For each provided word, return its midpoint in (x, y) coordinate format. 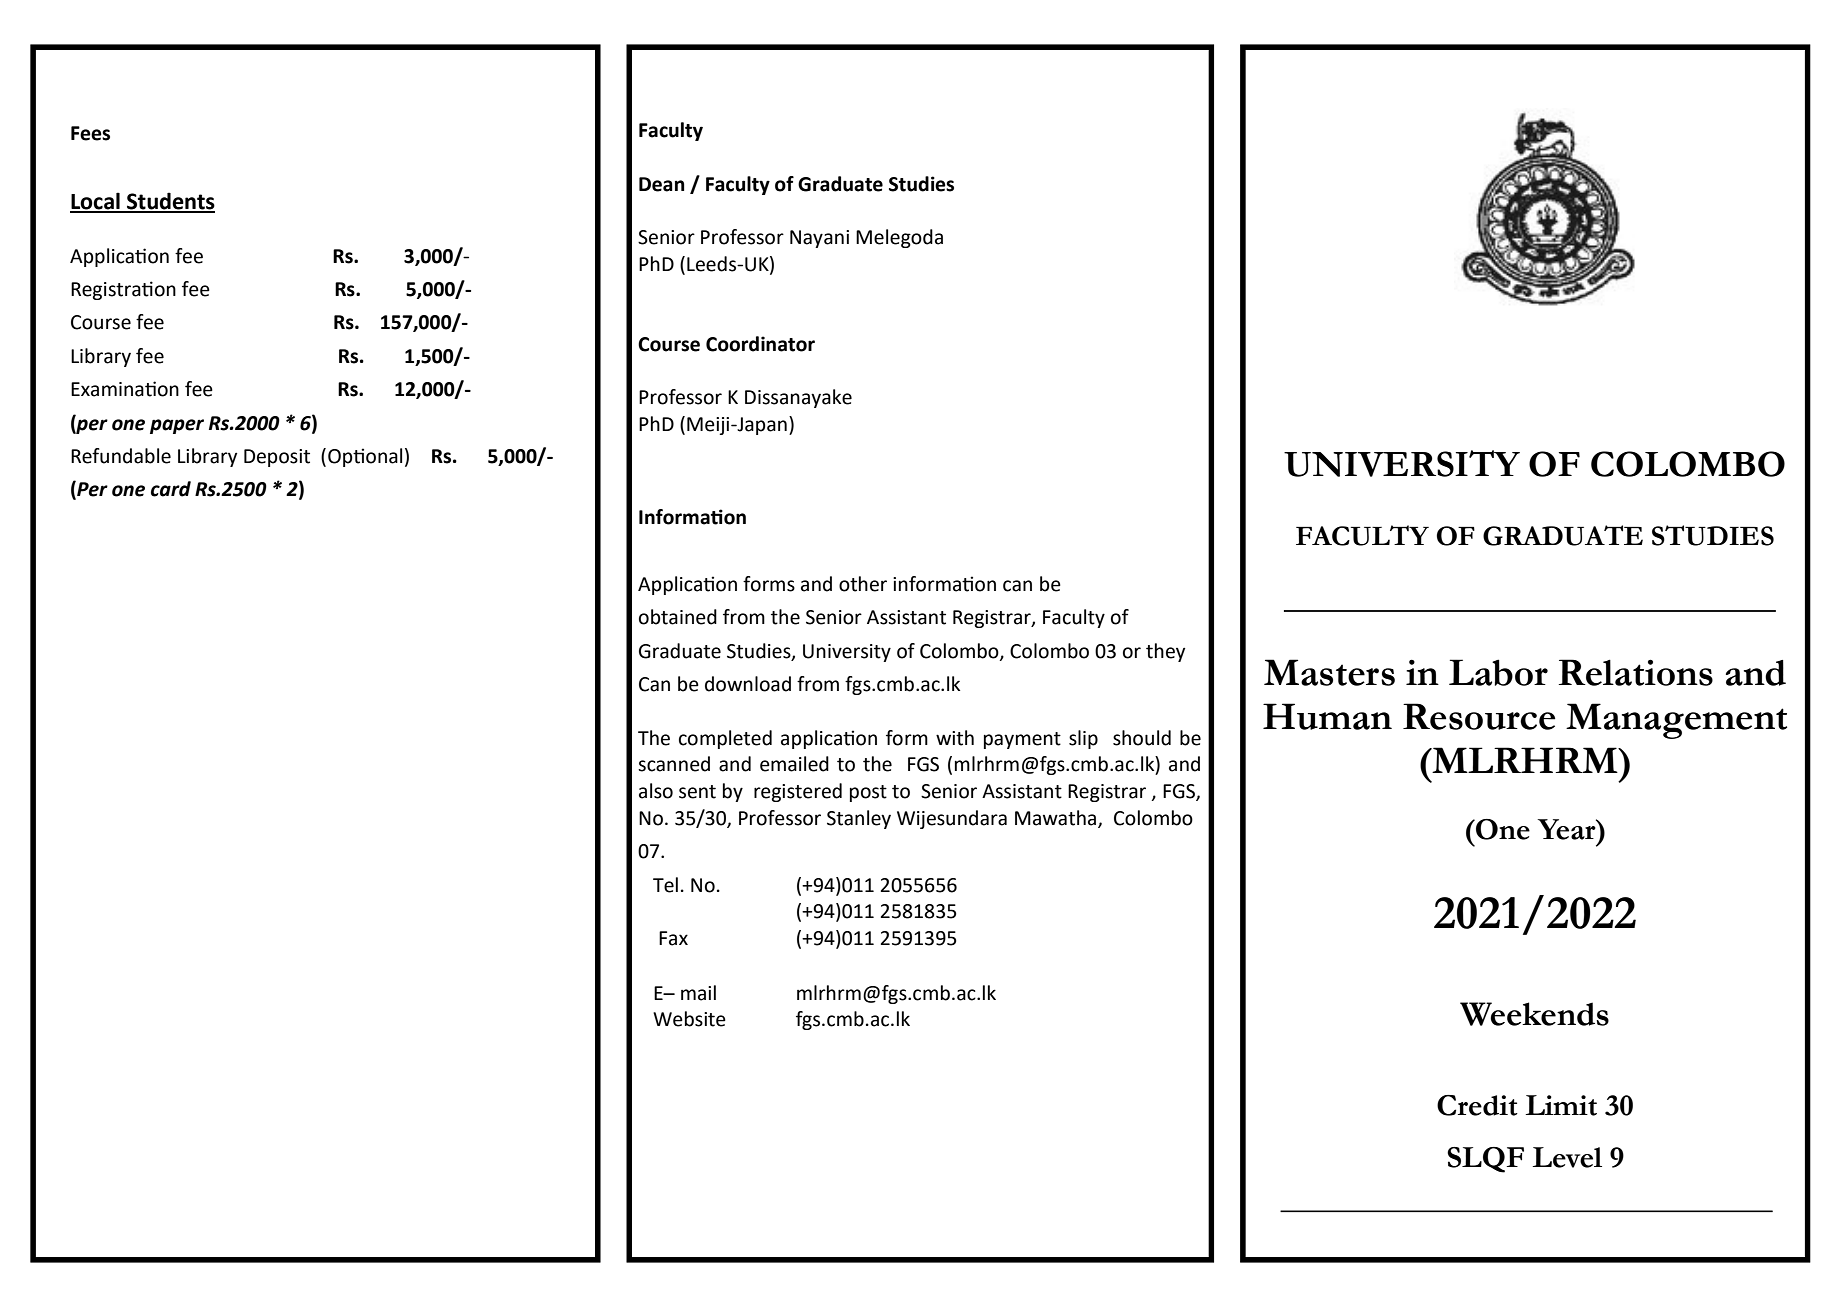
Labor (1498, 672)
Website (689, 1019)
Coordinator (760, 344)
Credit (1477, 1105)
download (748, 684)
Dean (662, 184)
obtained (678, 617)
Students (170, 202)
